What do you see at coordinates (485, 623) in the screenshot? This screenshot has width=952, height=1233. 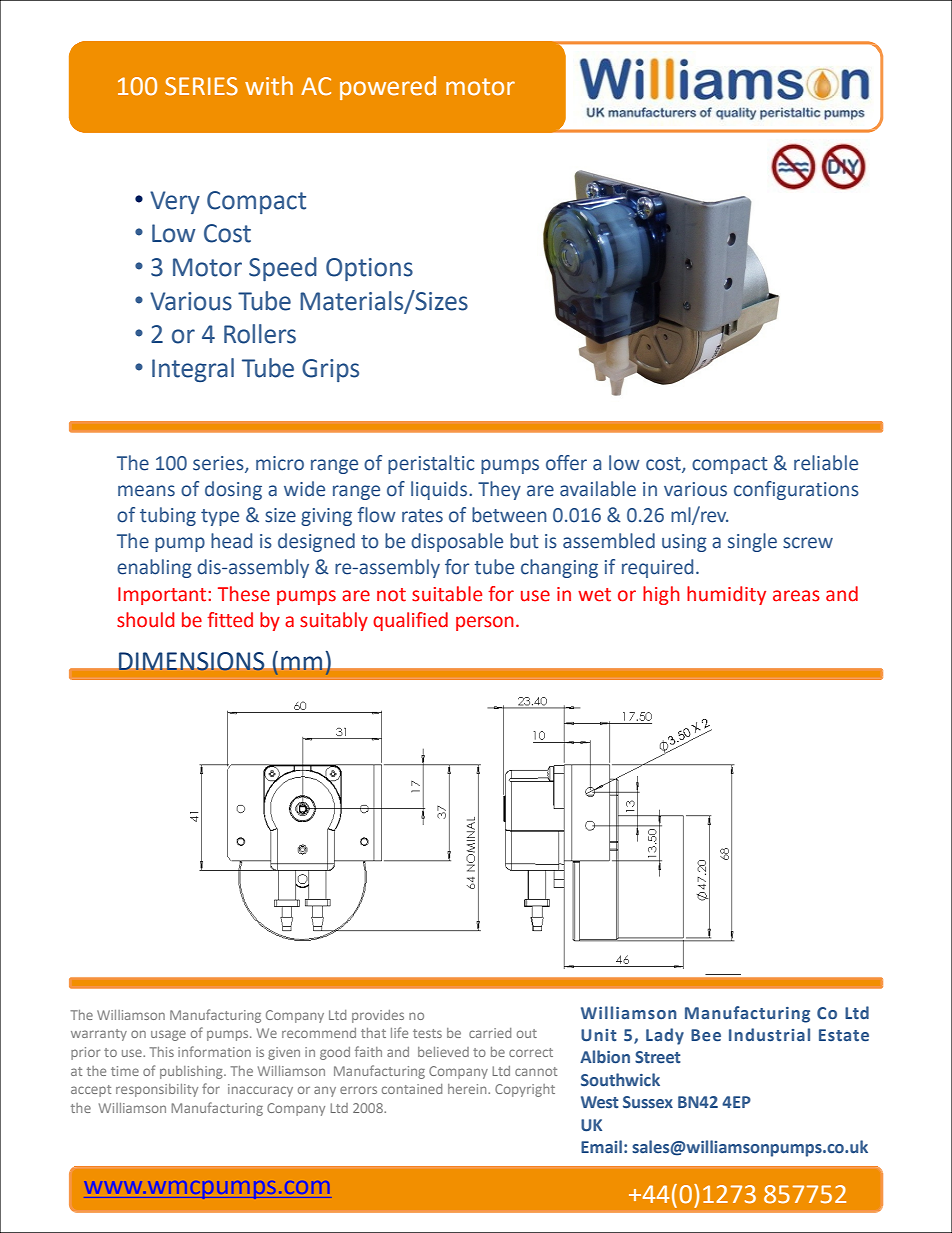 I see `person` at bounding box center [485, 623].
